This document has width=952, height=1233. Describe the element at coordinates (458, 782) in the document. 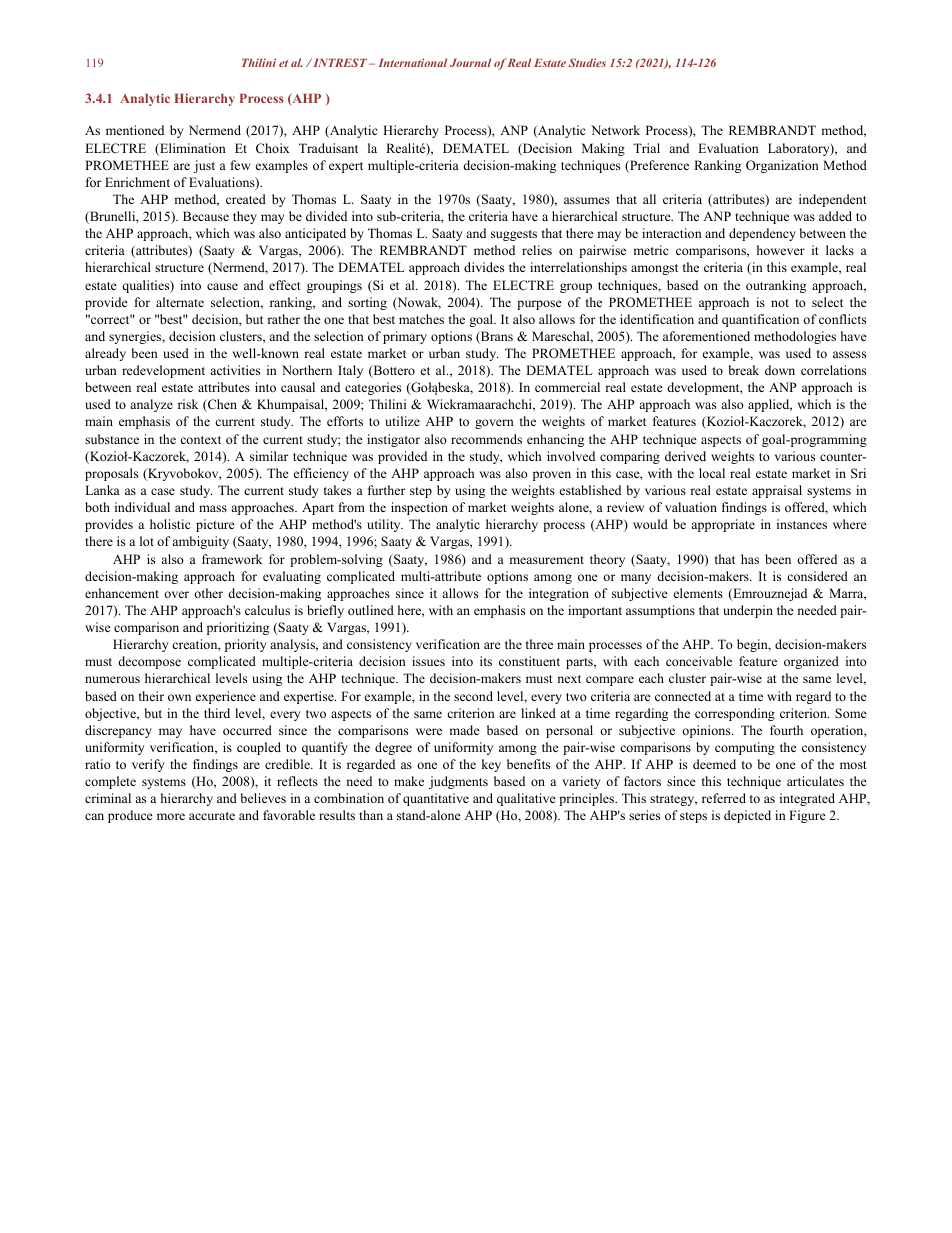

I see `judgments` at that location.
